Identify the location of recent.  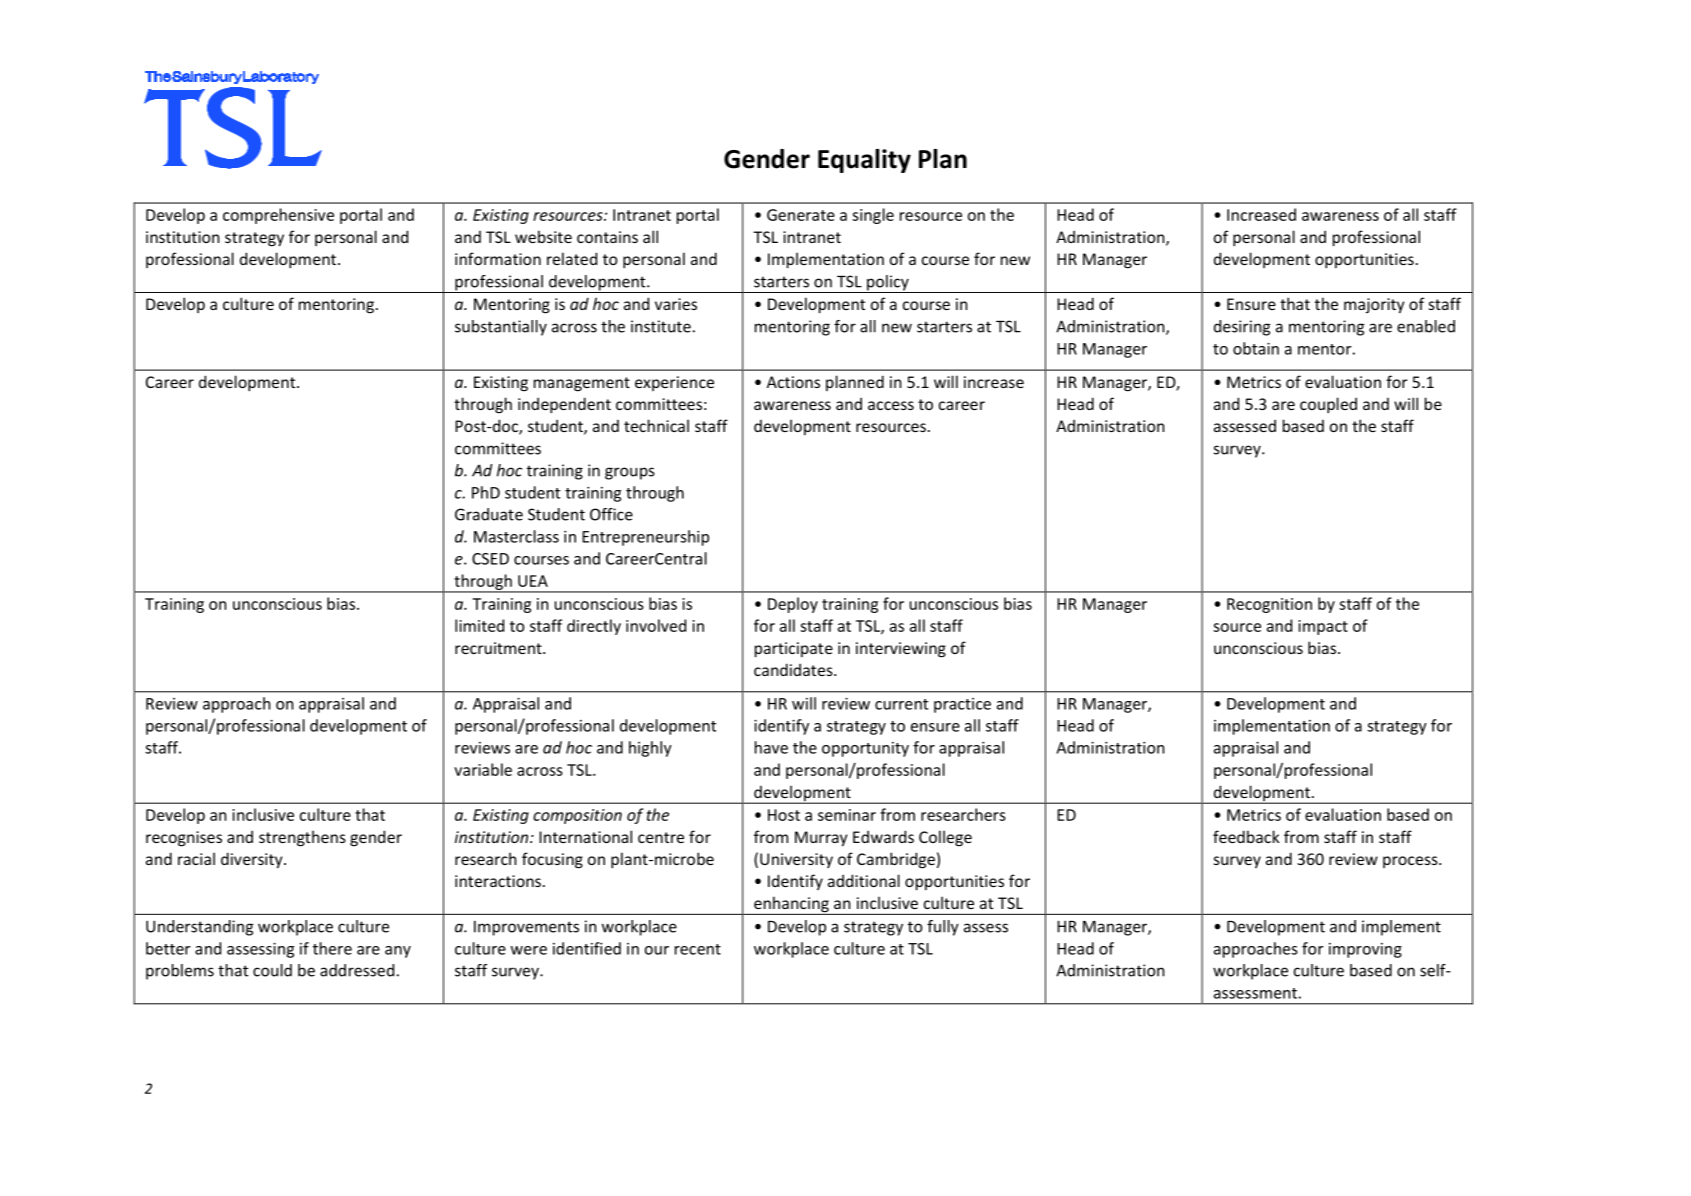
(698, 949).
